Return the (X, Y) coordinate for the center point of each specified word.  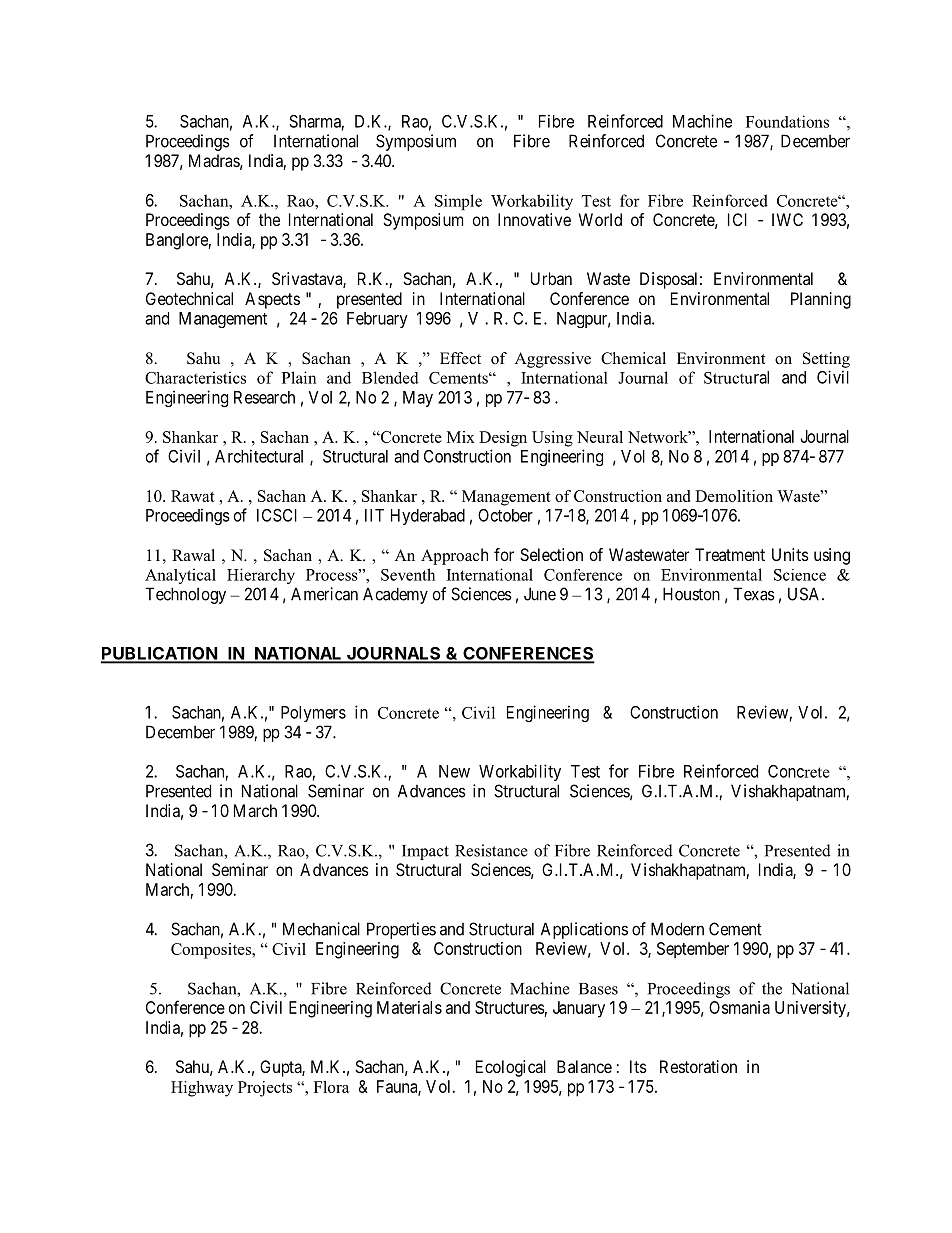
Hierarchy (261, 576)
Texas (754, 594)
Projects (265, 1089)
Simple (458, 202)
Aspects (272, 300)
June (540, 594)
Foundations (787, 121)
